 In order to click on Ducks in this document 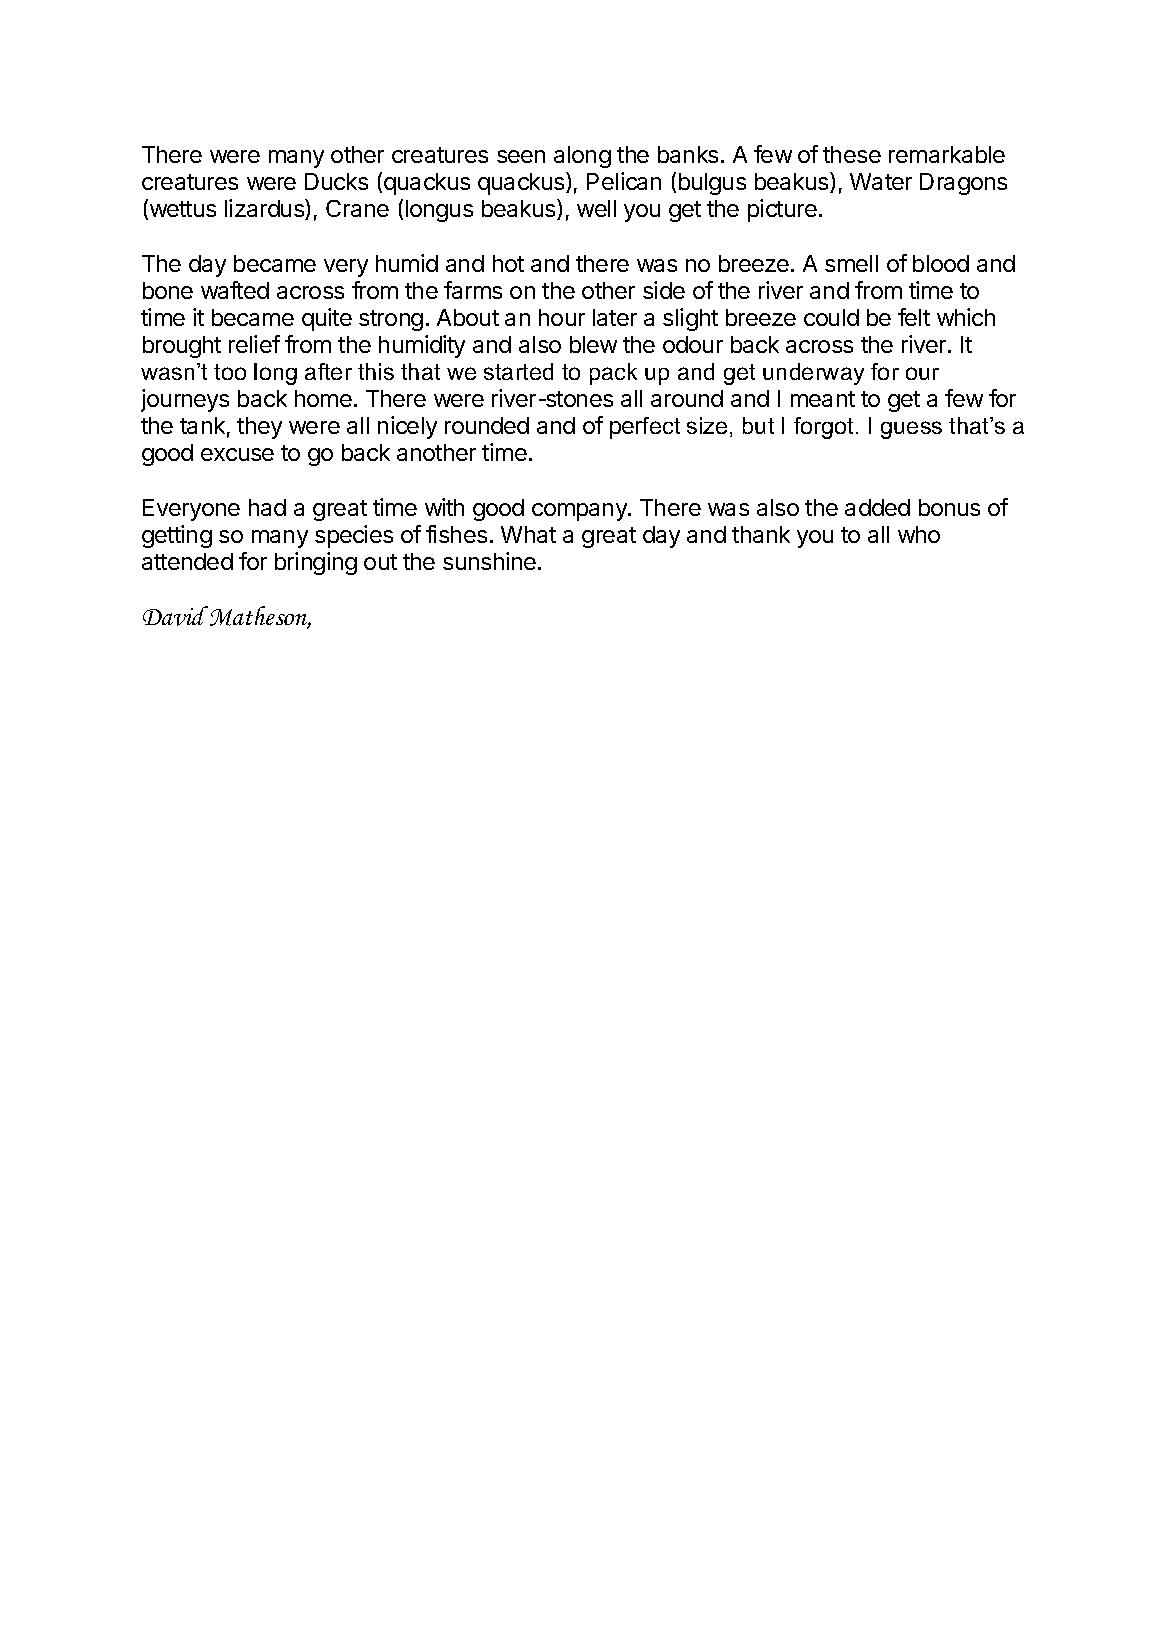, I will do `click(336, 181)`.
